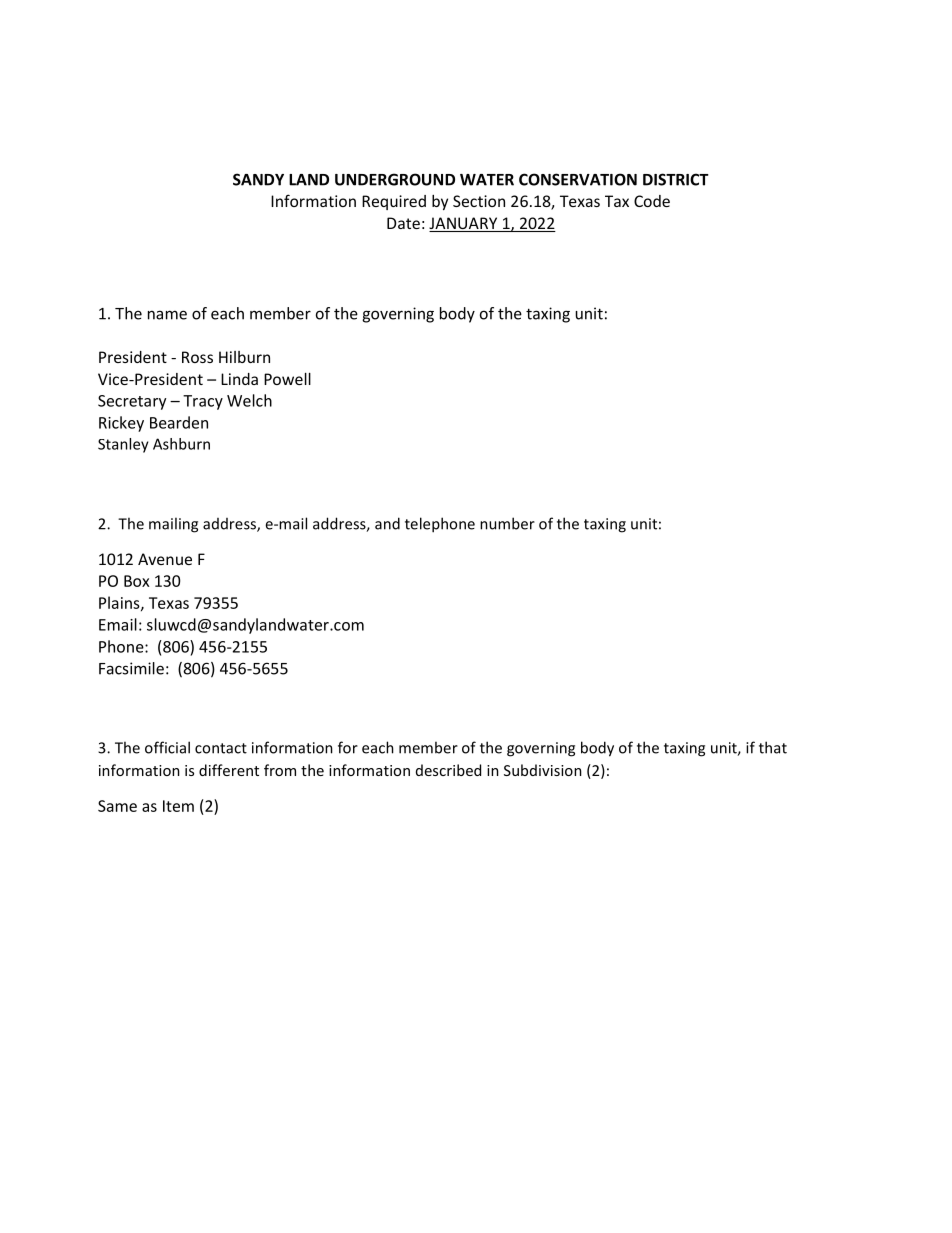 This screenshot has height=1233, width=952. What do you see at coordinates (448, 770) in the screenshot?
I see `described` at bounding box center [448, 770].
